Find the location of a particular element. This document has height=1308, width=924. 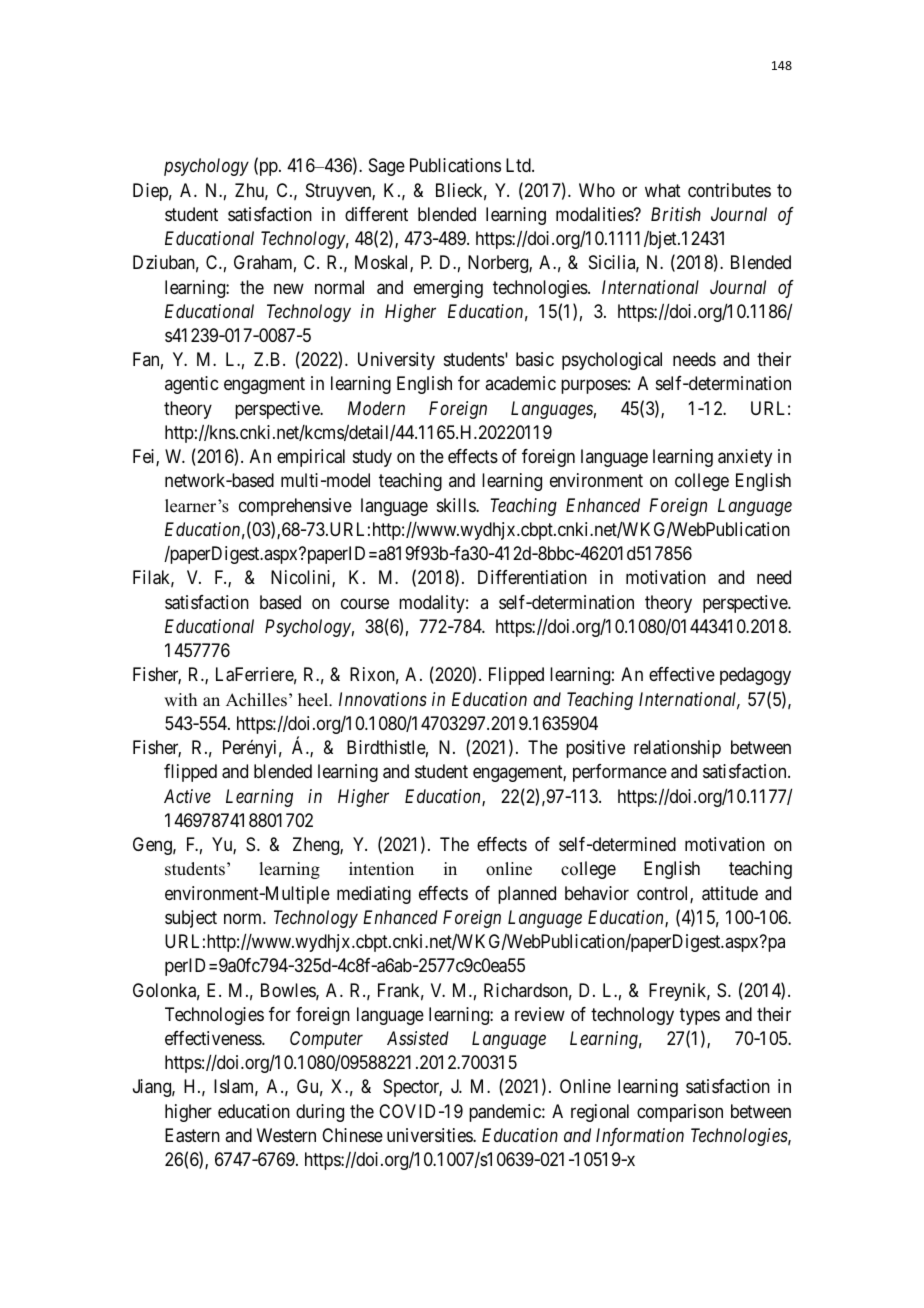

relationship is located at coordinates (677, 749).
